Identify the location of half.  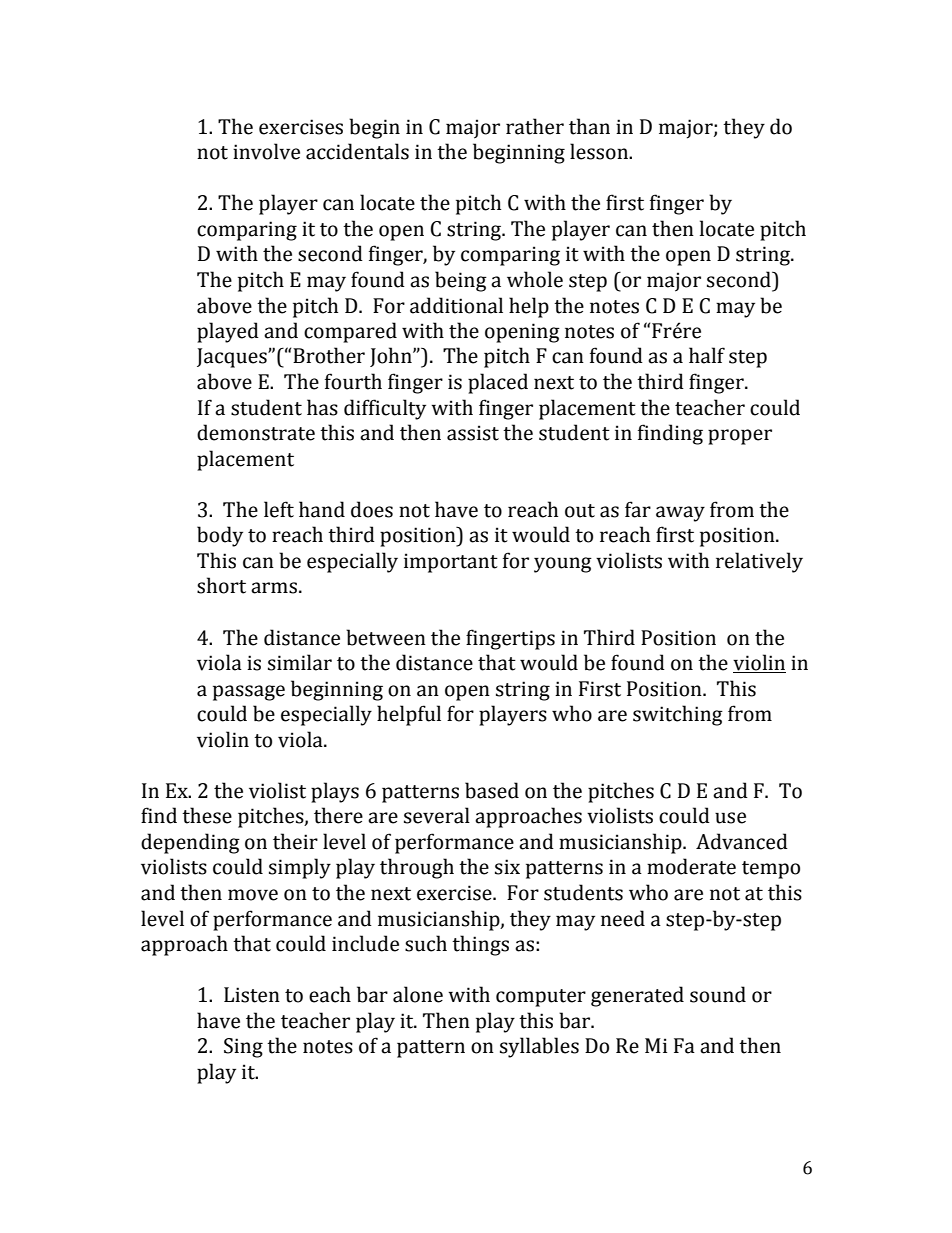
(707, 355).
